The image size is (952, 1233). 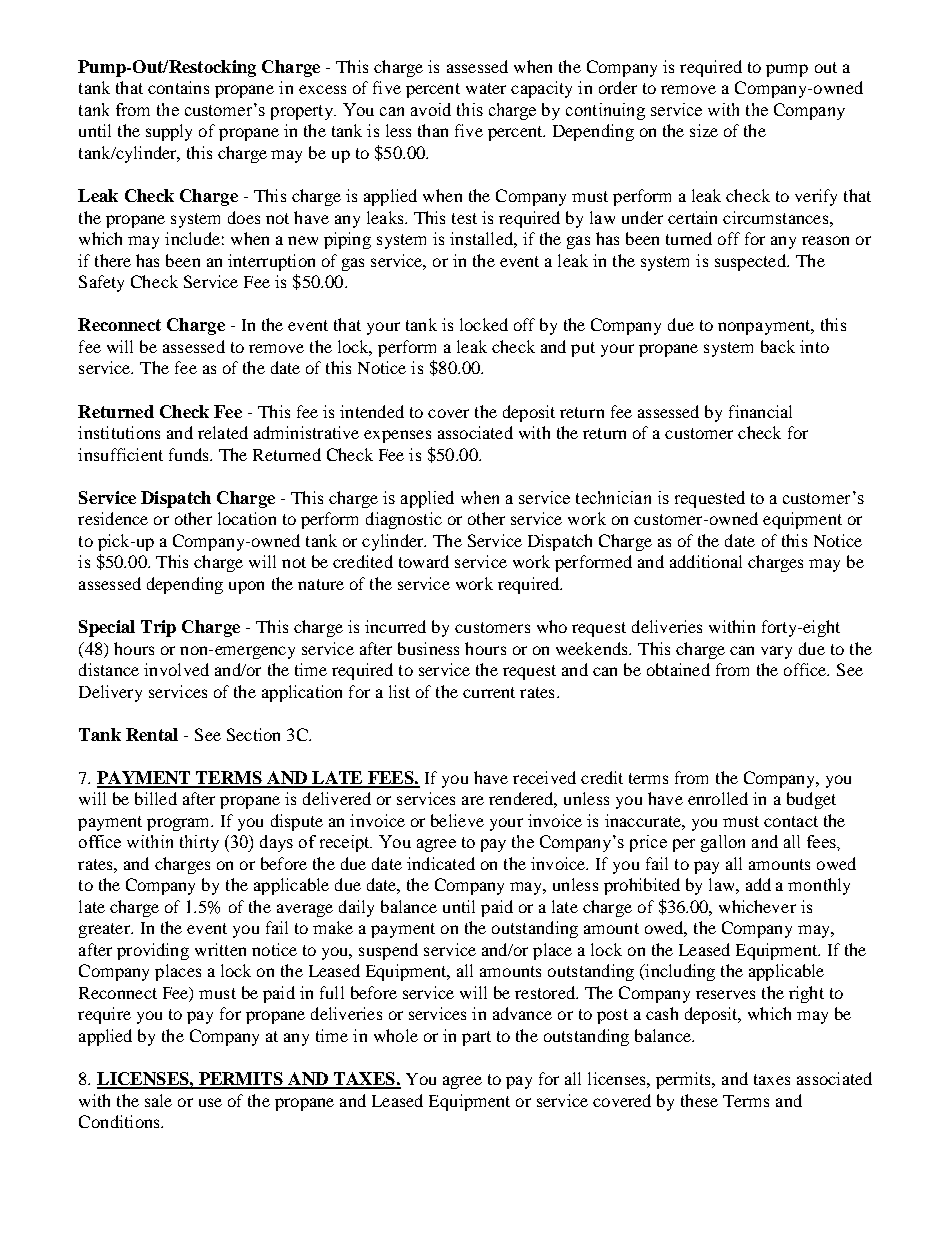 I want to click on funds, so click(x=190, y=454).
